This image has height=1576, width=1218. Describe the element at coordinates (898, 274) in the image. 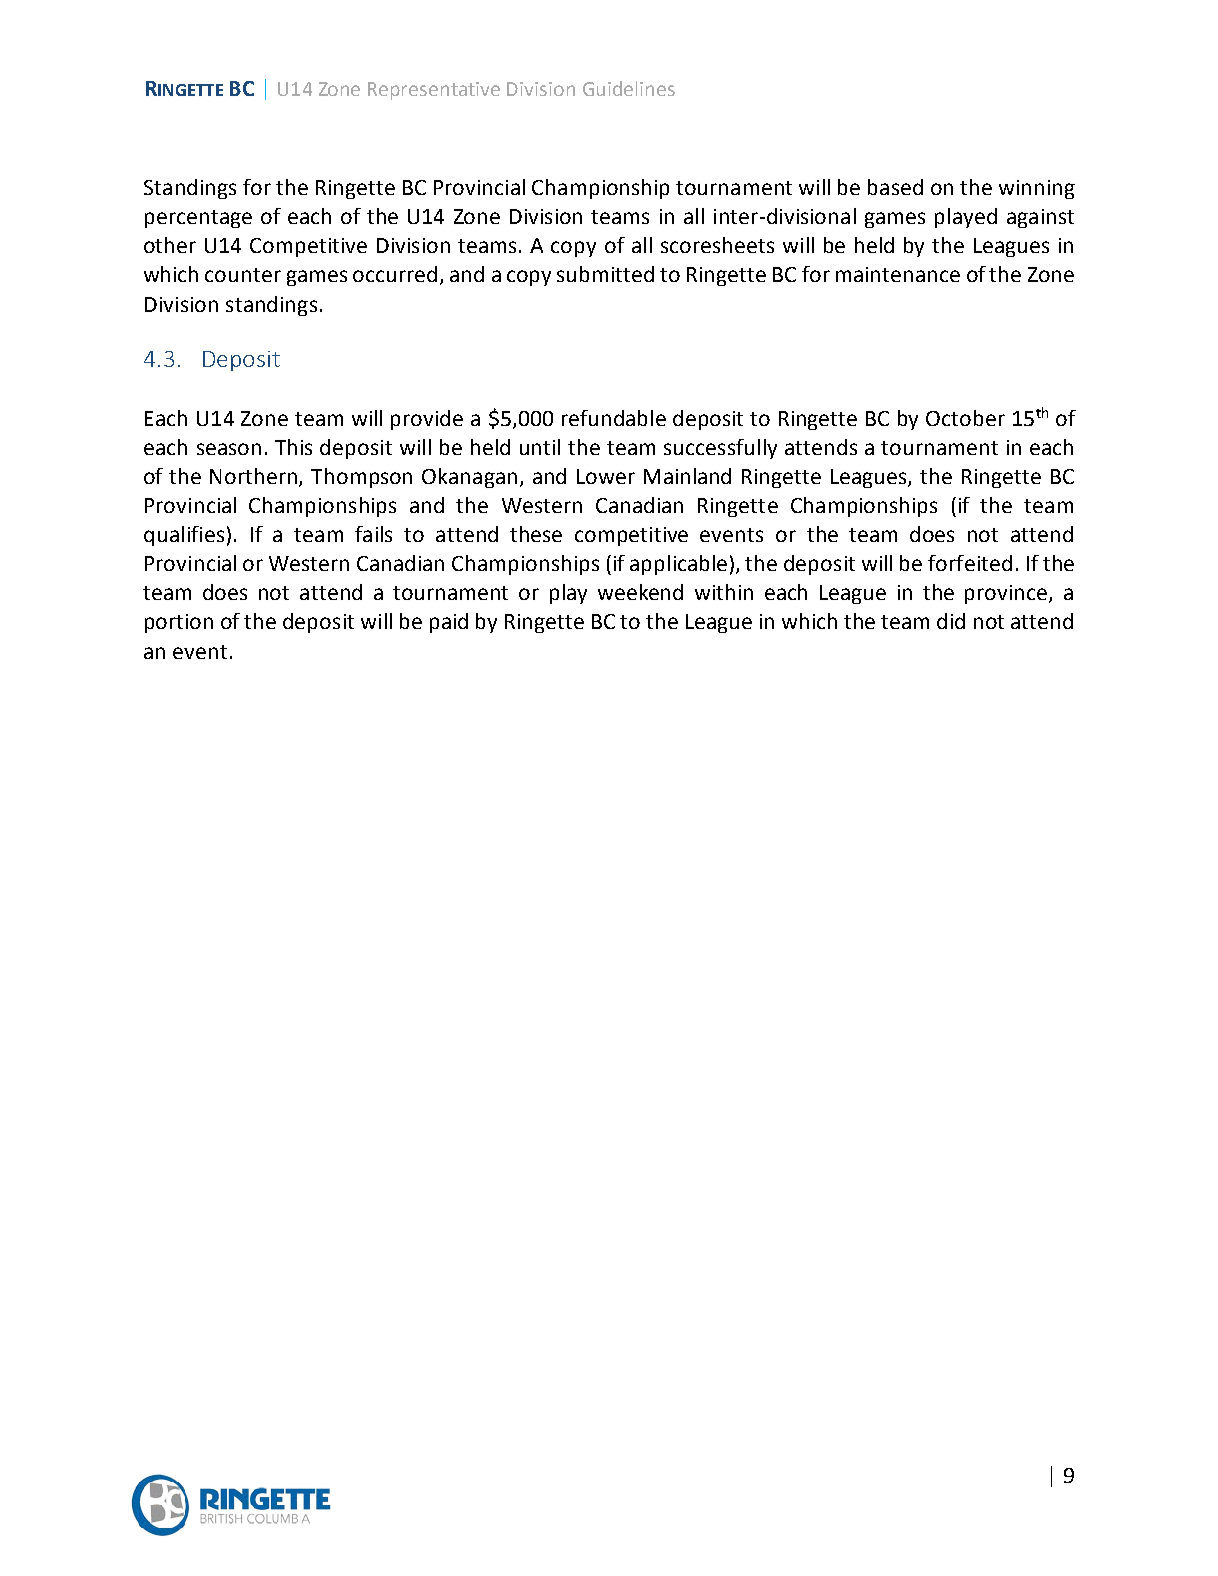

I see `maintenance` at that location.
